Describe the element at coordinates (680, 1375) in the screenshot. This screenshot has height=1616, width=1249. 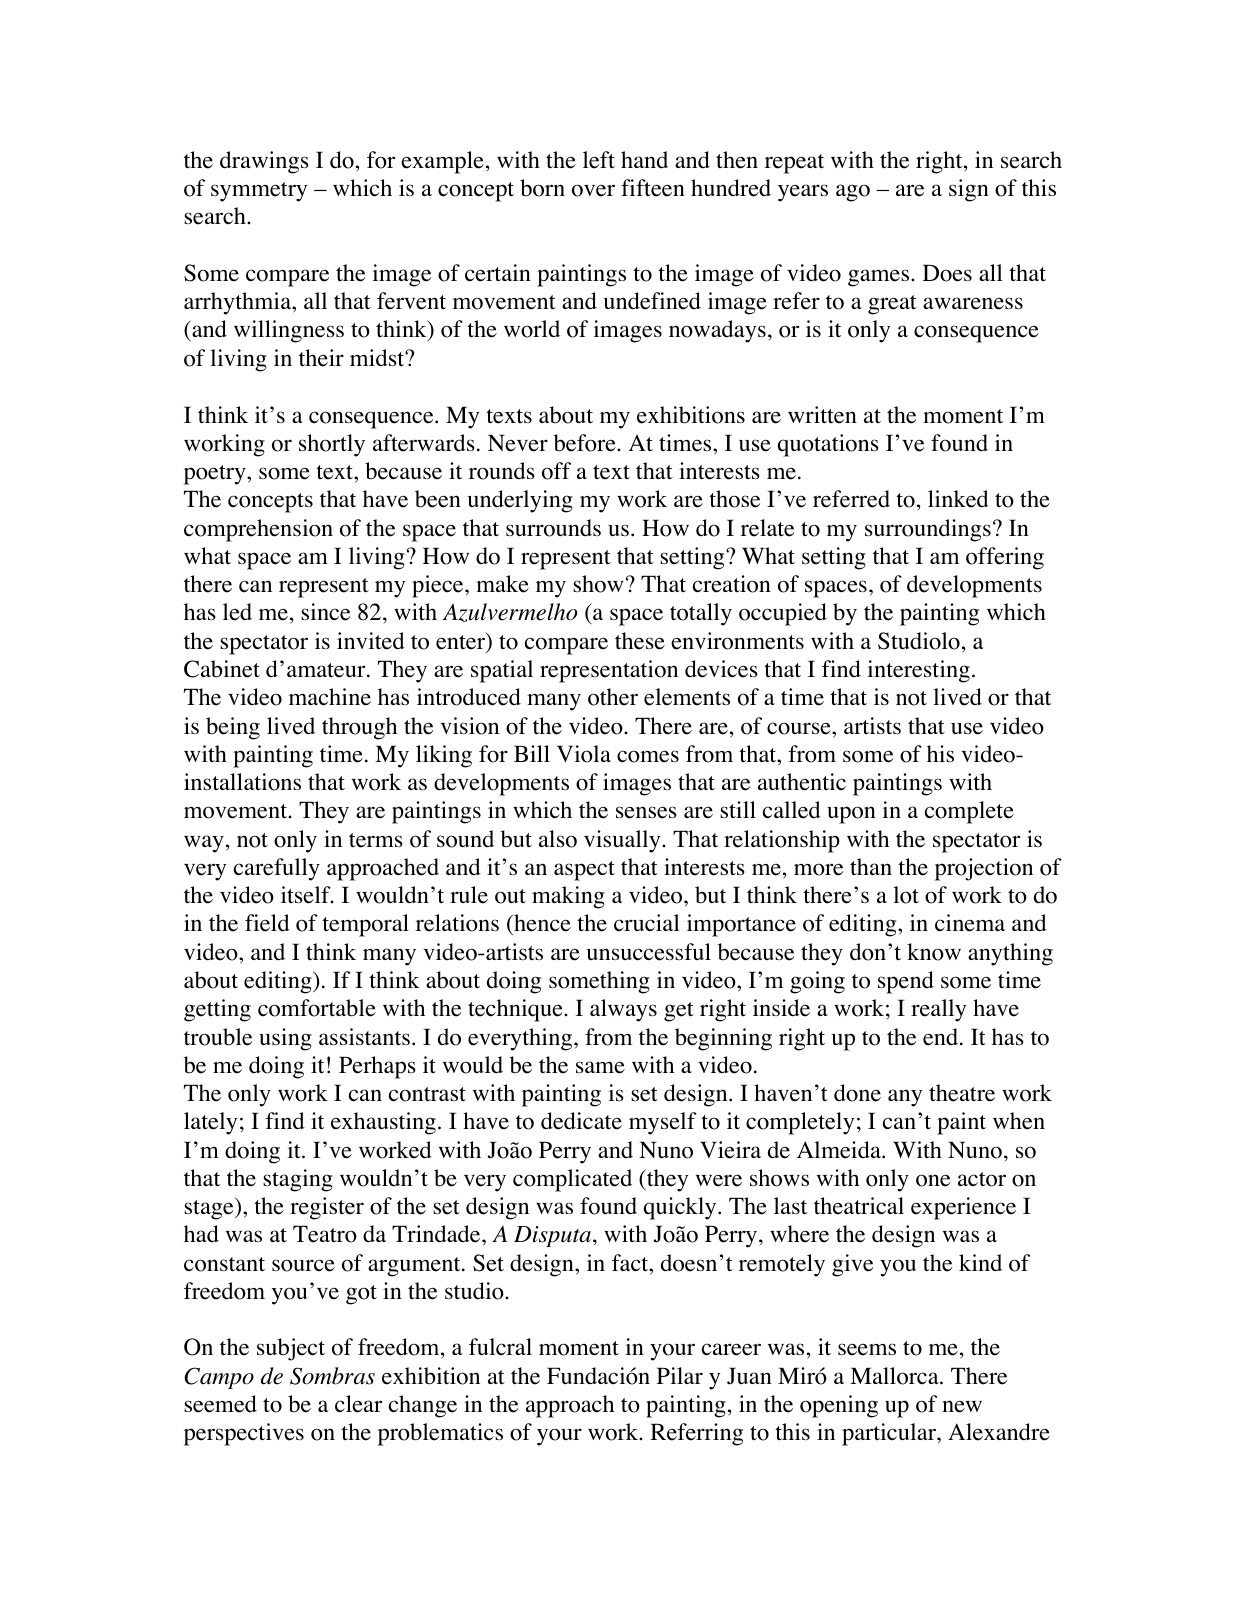
I see `Pilar` at that location.
